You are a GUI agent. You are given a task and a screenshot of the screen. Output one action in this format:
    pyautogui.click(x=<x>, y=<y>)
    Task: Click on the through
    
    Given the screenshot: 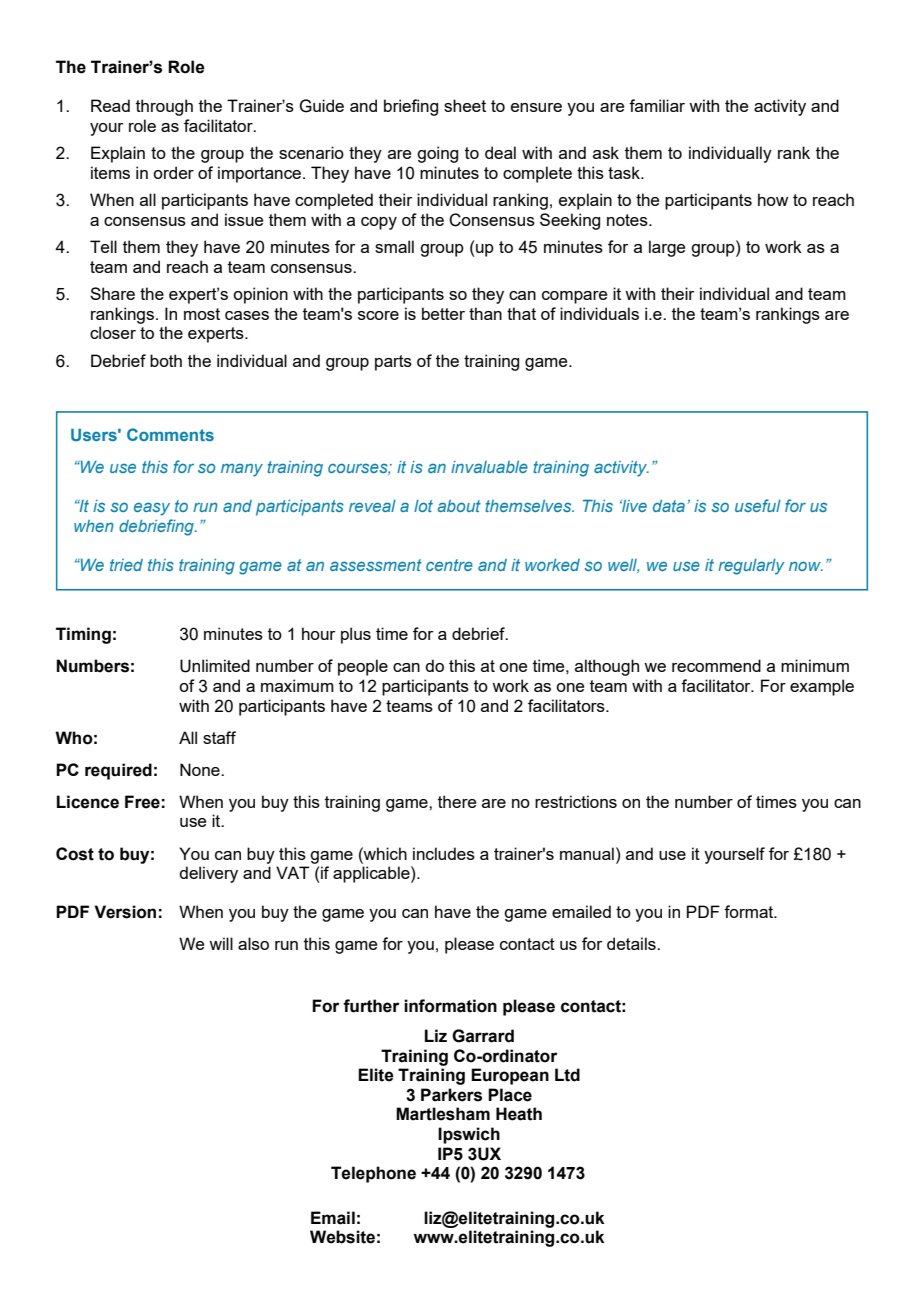 What is the action you would take?
    pyautogui.click(x=164, y=107)
